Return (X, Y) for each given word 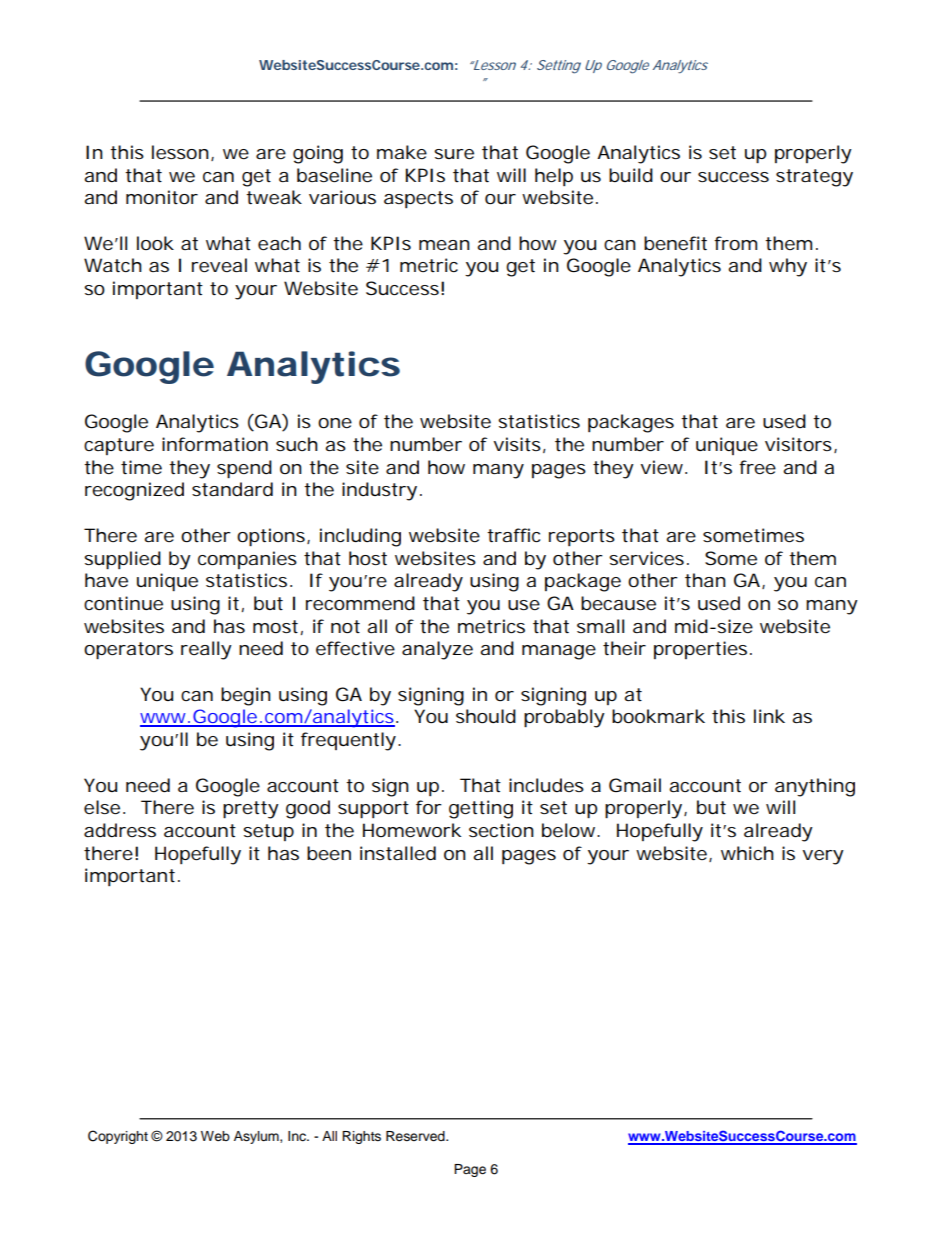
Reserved (416, 1136)
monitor (162, 197)
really (206, 650)
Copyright (118, 1137)
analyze (437, 650)
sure (454, 154)
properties (702, 650)
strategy (814, 178)
